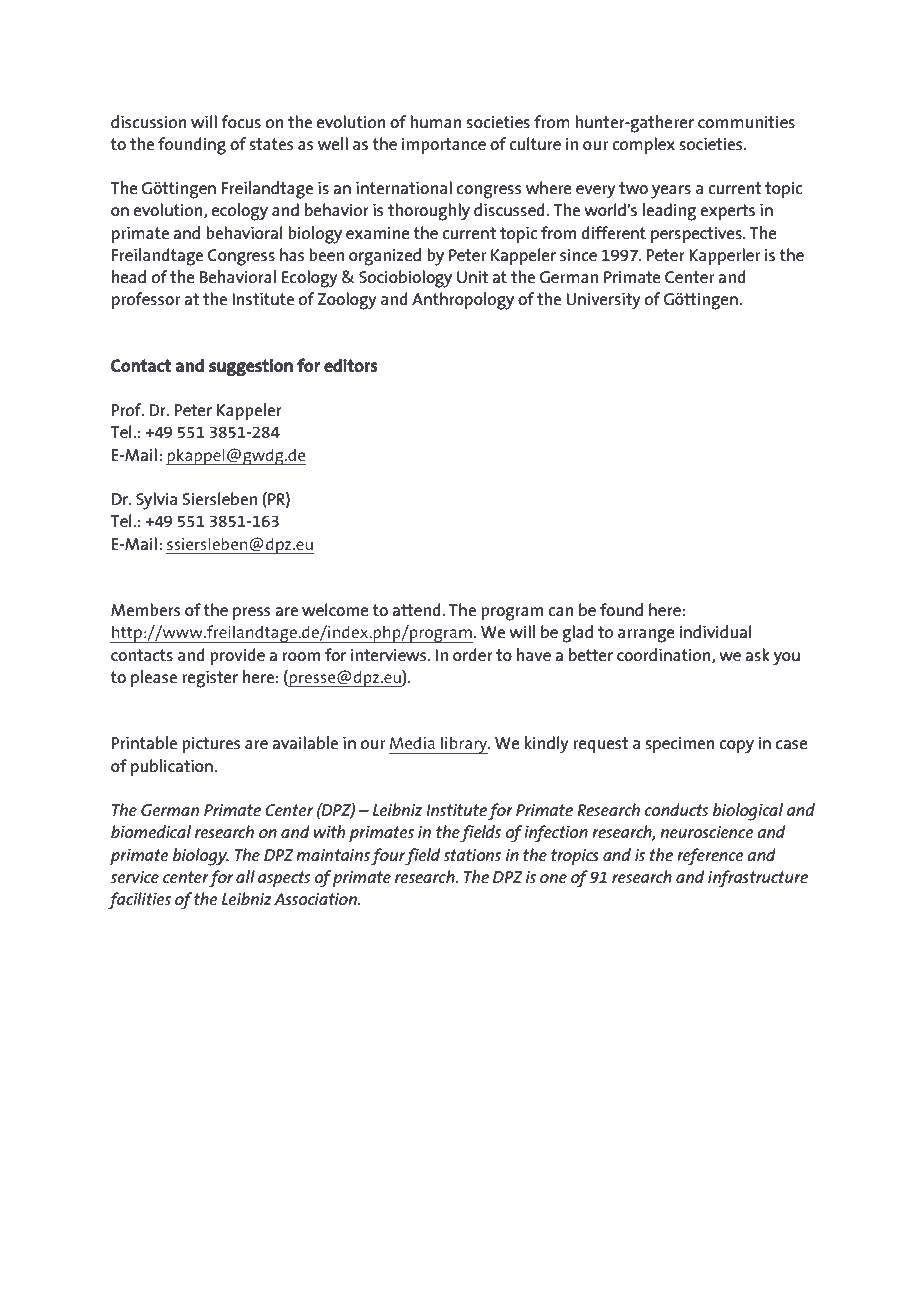 This screenshot has width=924, height=1308. Describe the element at coordinates (736, 747) in the screenshot. I see `copy` at that location.
